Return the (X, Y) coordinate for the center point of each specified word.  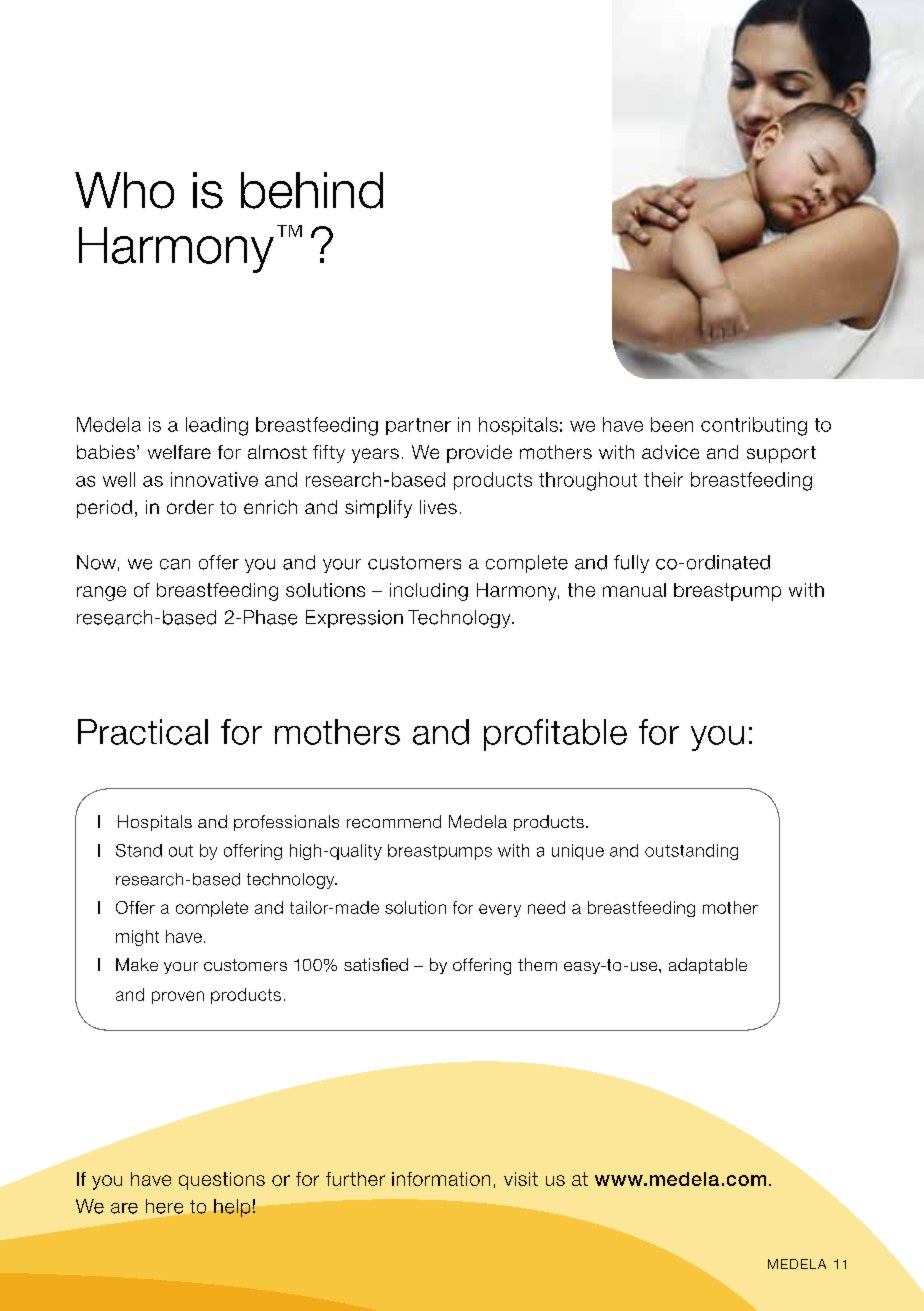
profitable (555, 735)
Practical (143, 732)
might (137, 938)
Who (124, 190)
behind (312, 190)
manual (634, 590)
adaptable (708, 966)
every (500, 910)
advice (670, 452)
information (441, 1179)
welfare (179, 452)
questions (222, 1181)
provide (479, 454)
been (672, 424)
